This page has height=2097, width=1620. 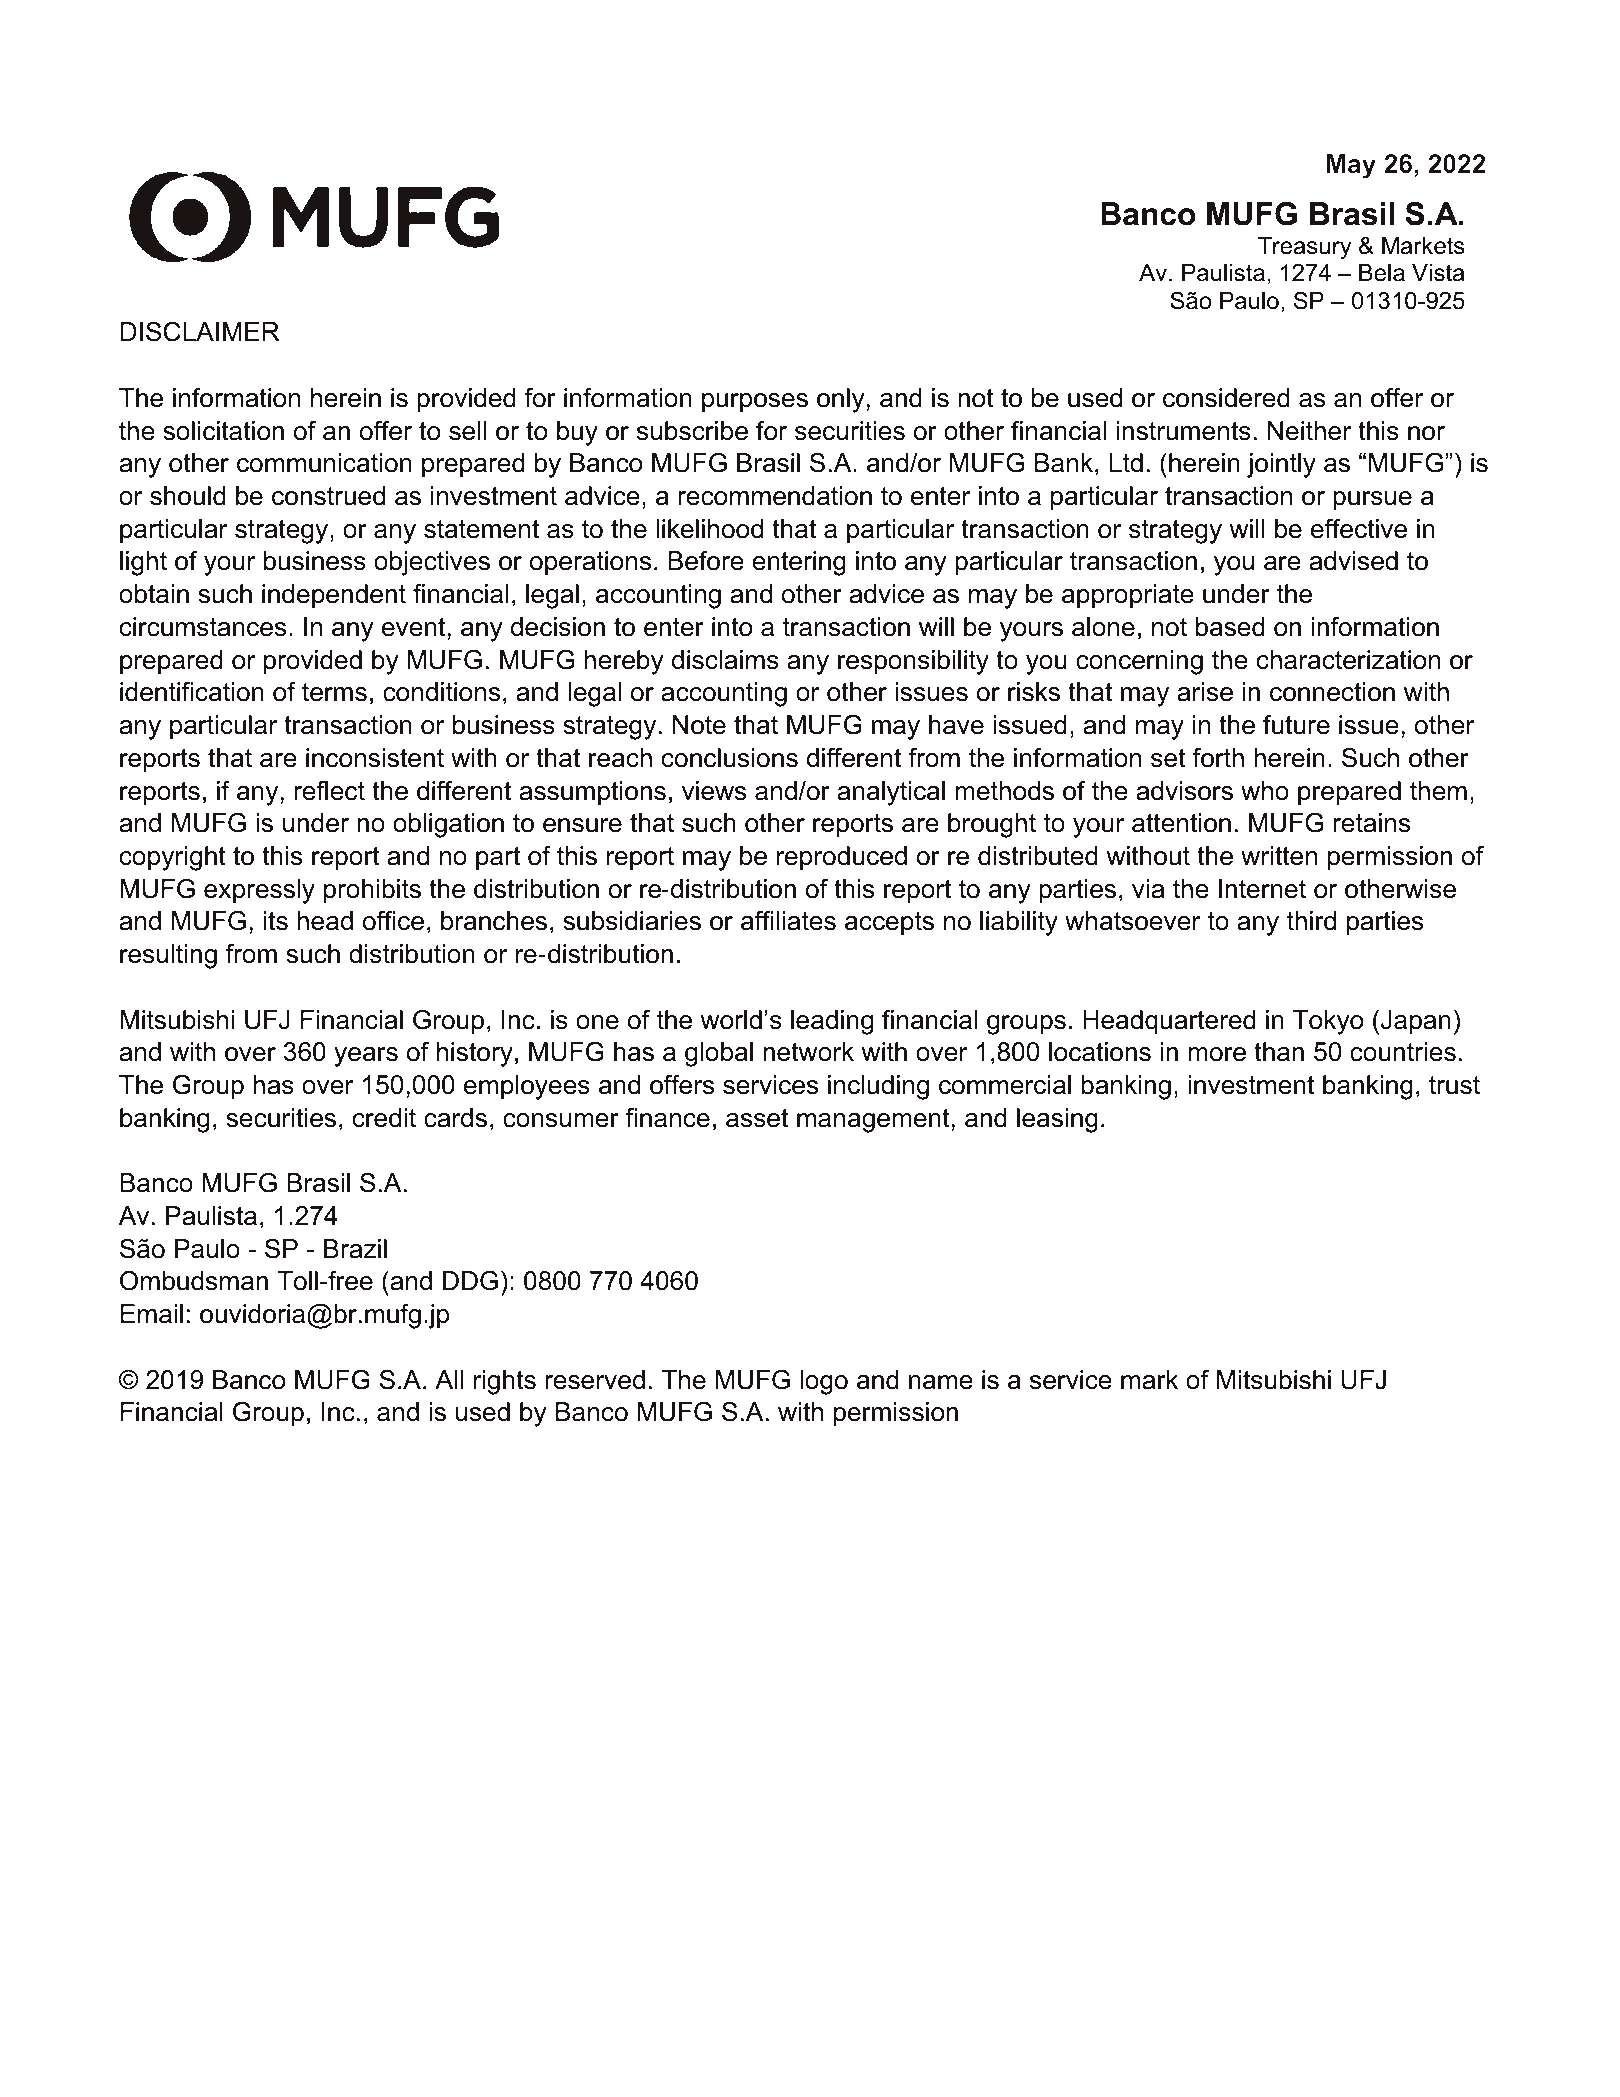 I want to click on DISCLAIMER, so click(x=199, y=332).
